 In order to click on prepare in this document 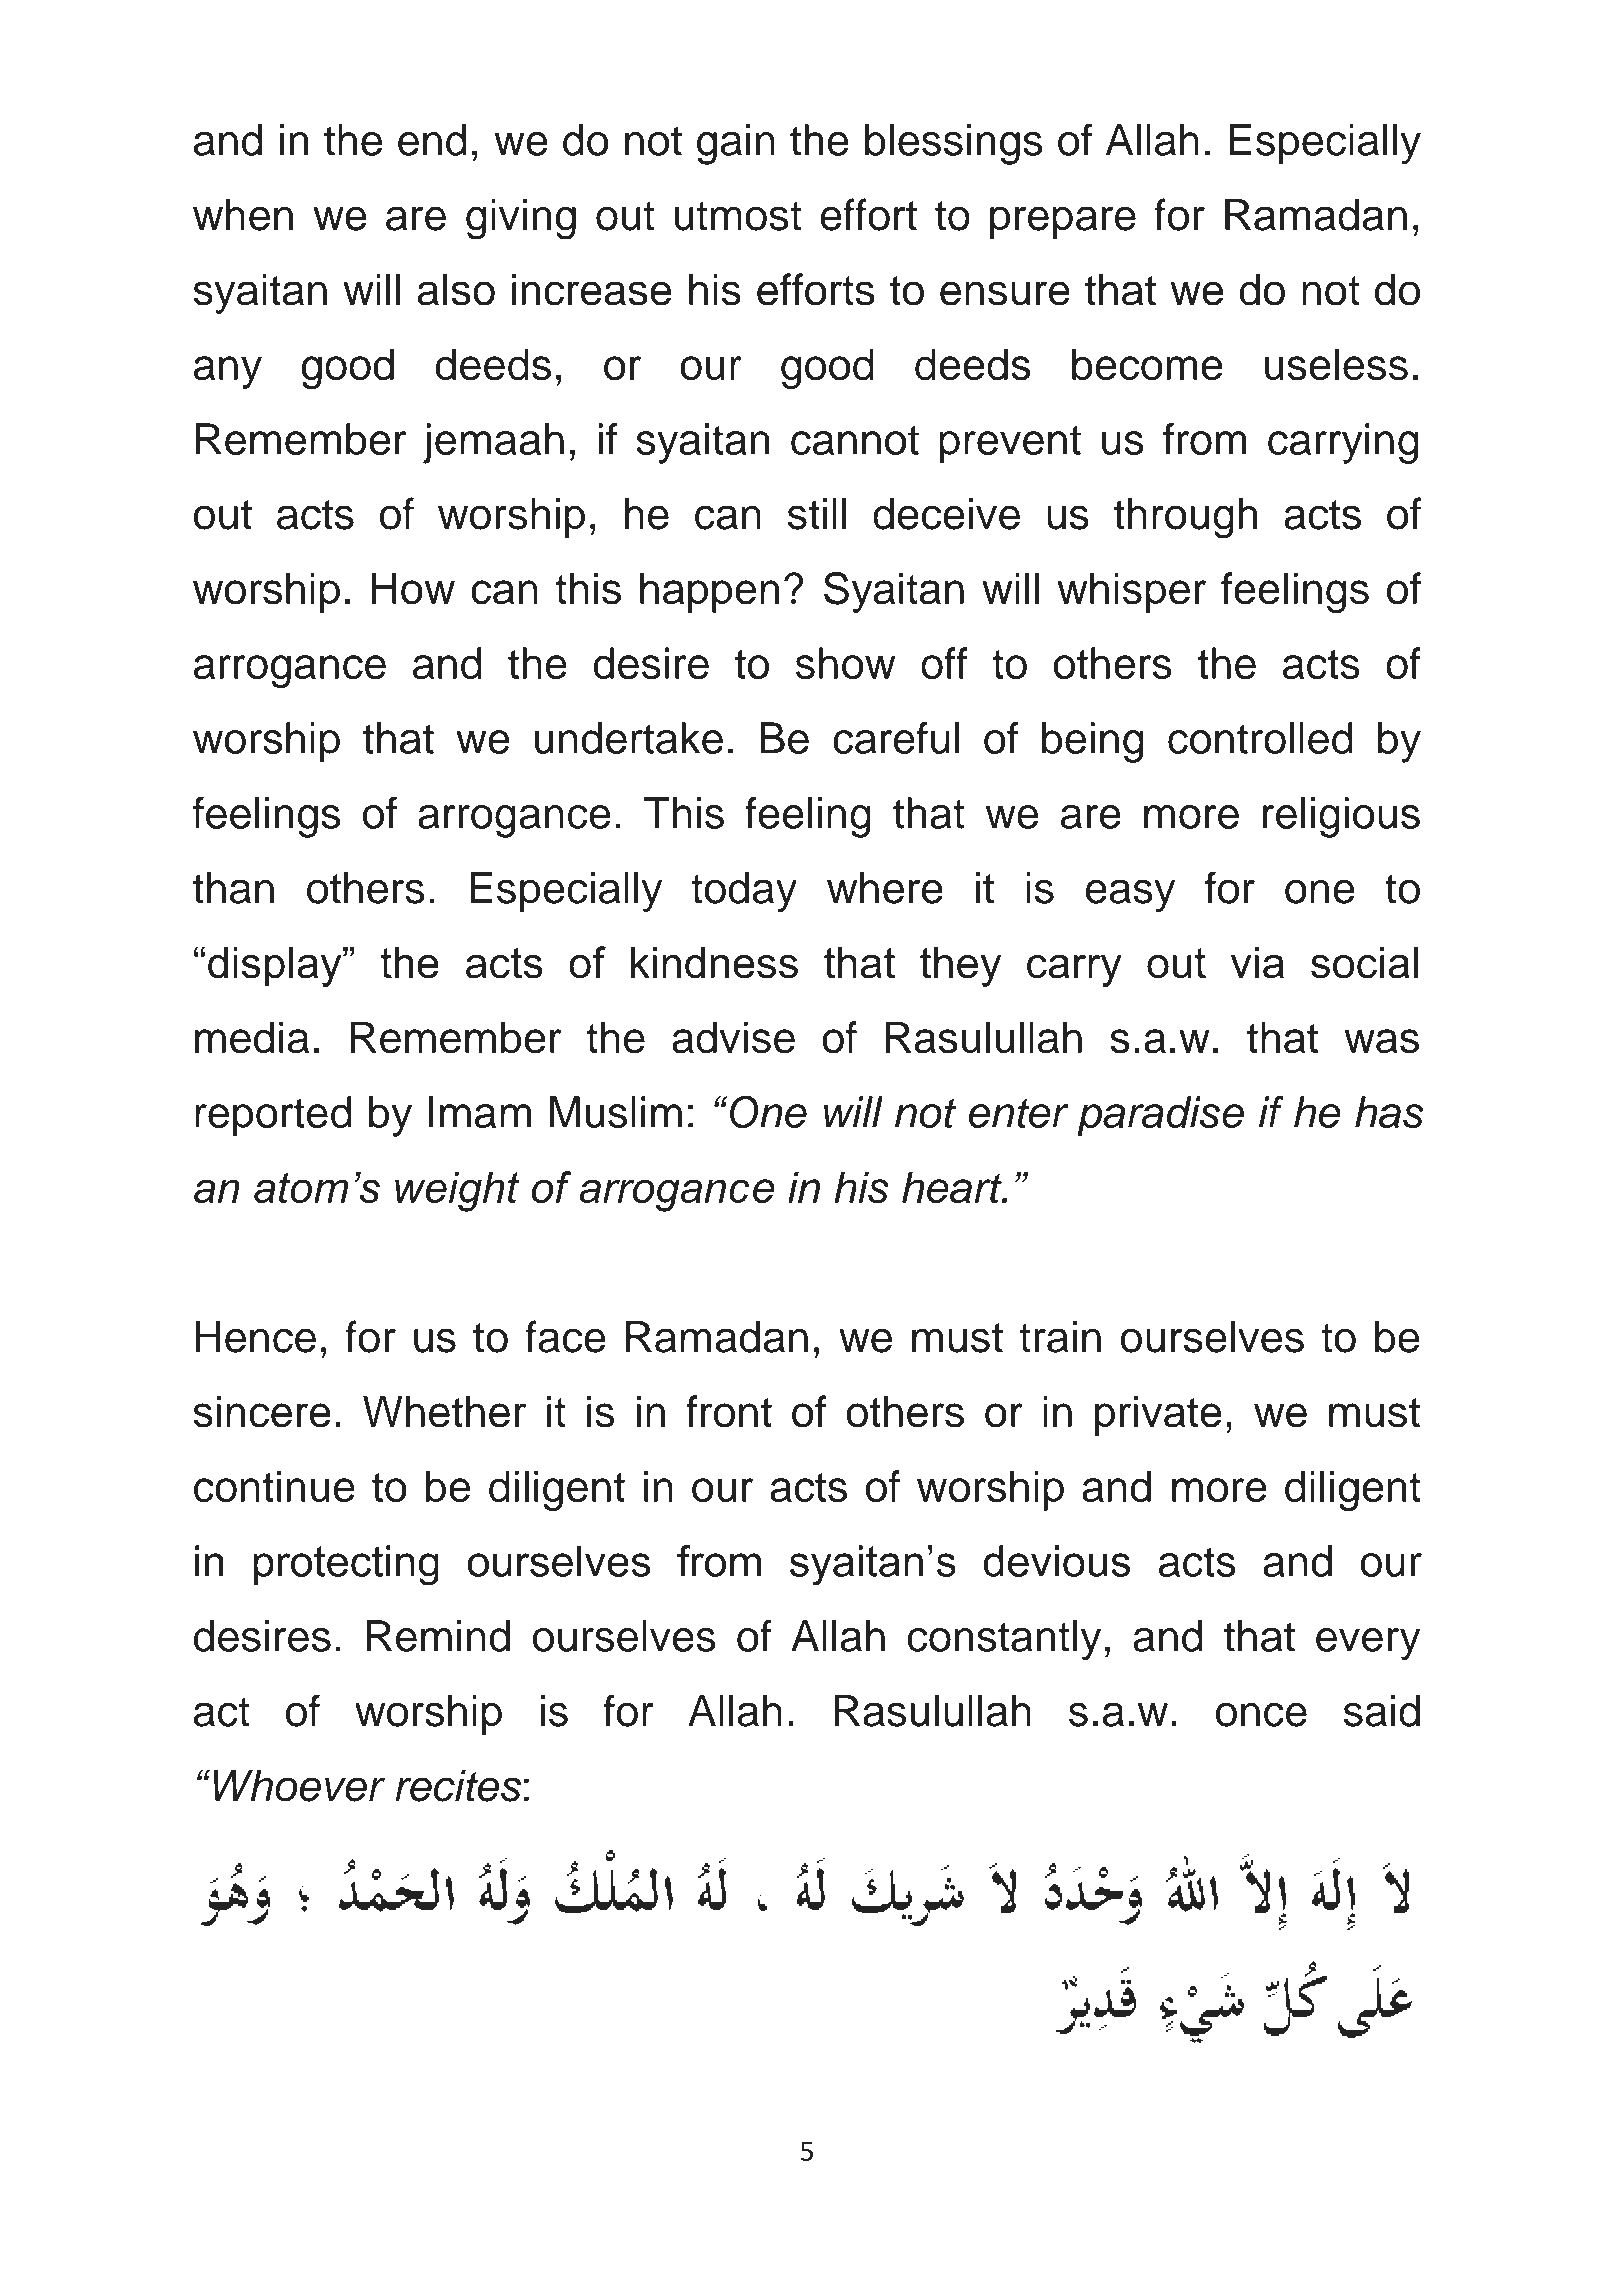, I will do `click(1063, 222)`.
